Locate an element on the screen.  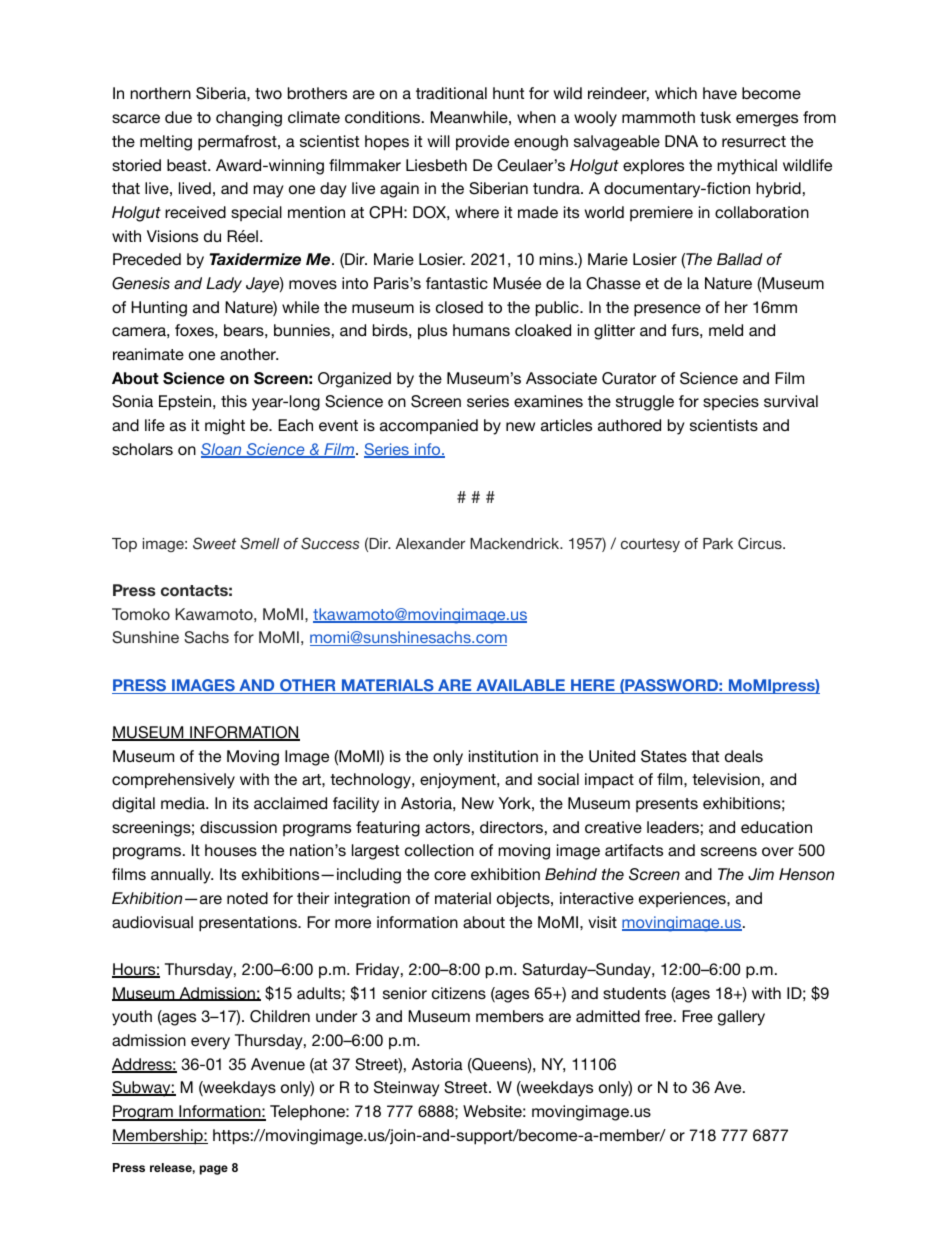
due is located at coordinates (178, 117).
